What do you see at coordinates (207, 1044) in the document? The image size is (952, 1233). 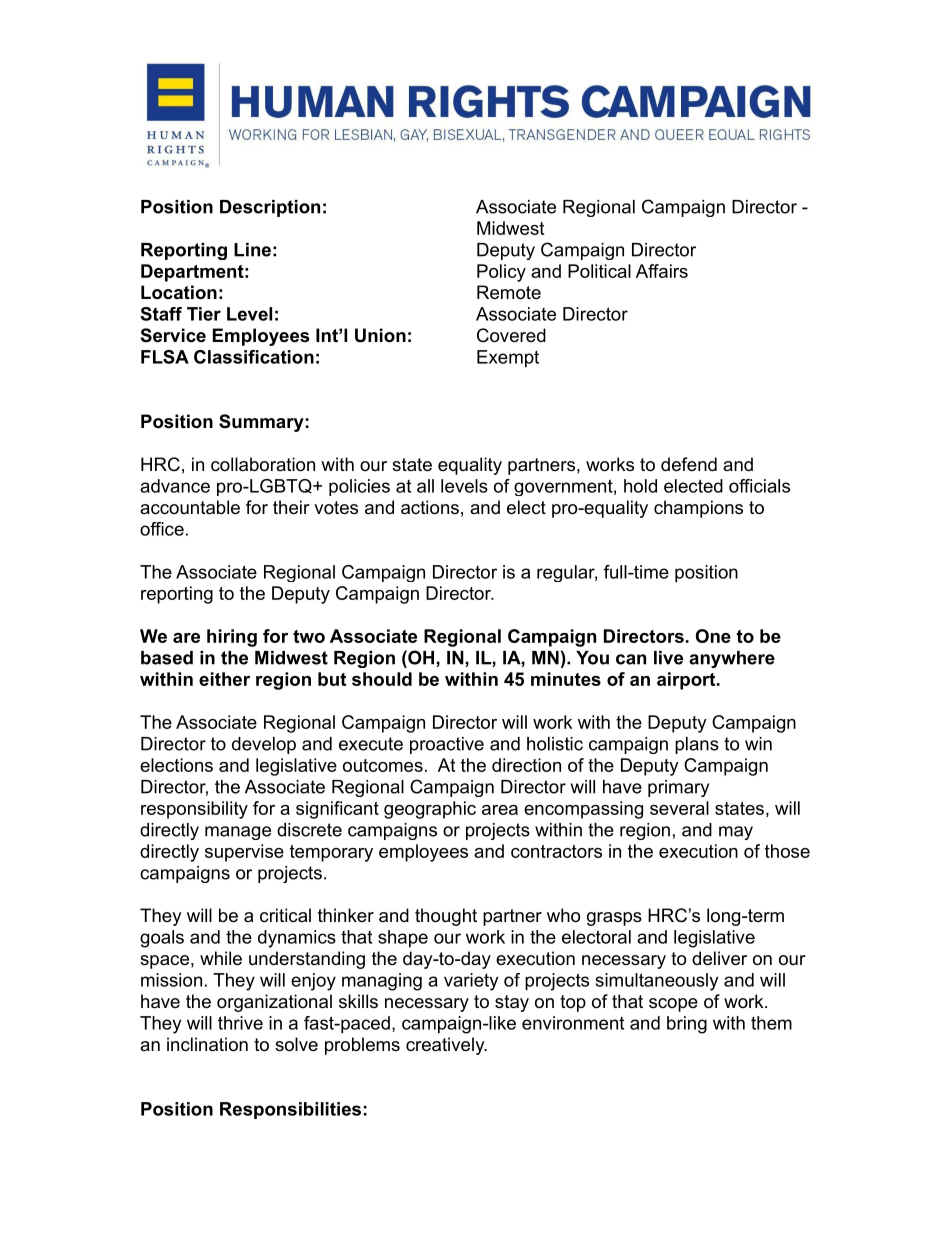 I see `inclination` at bounding box center [207, 1044].
